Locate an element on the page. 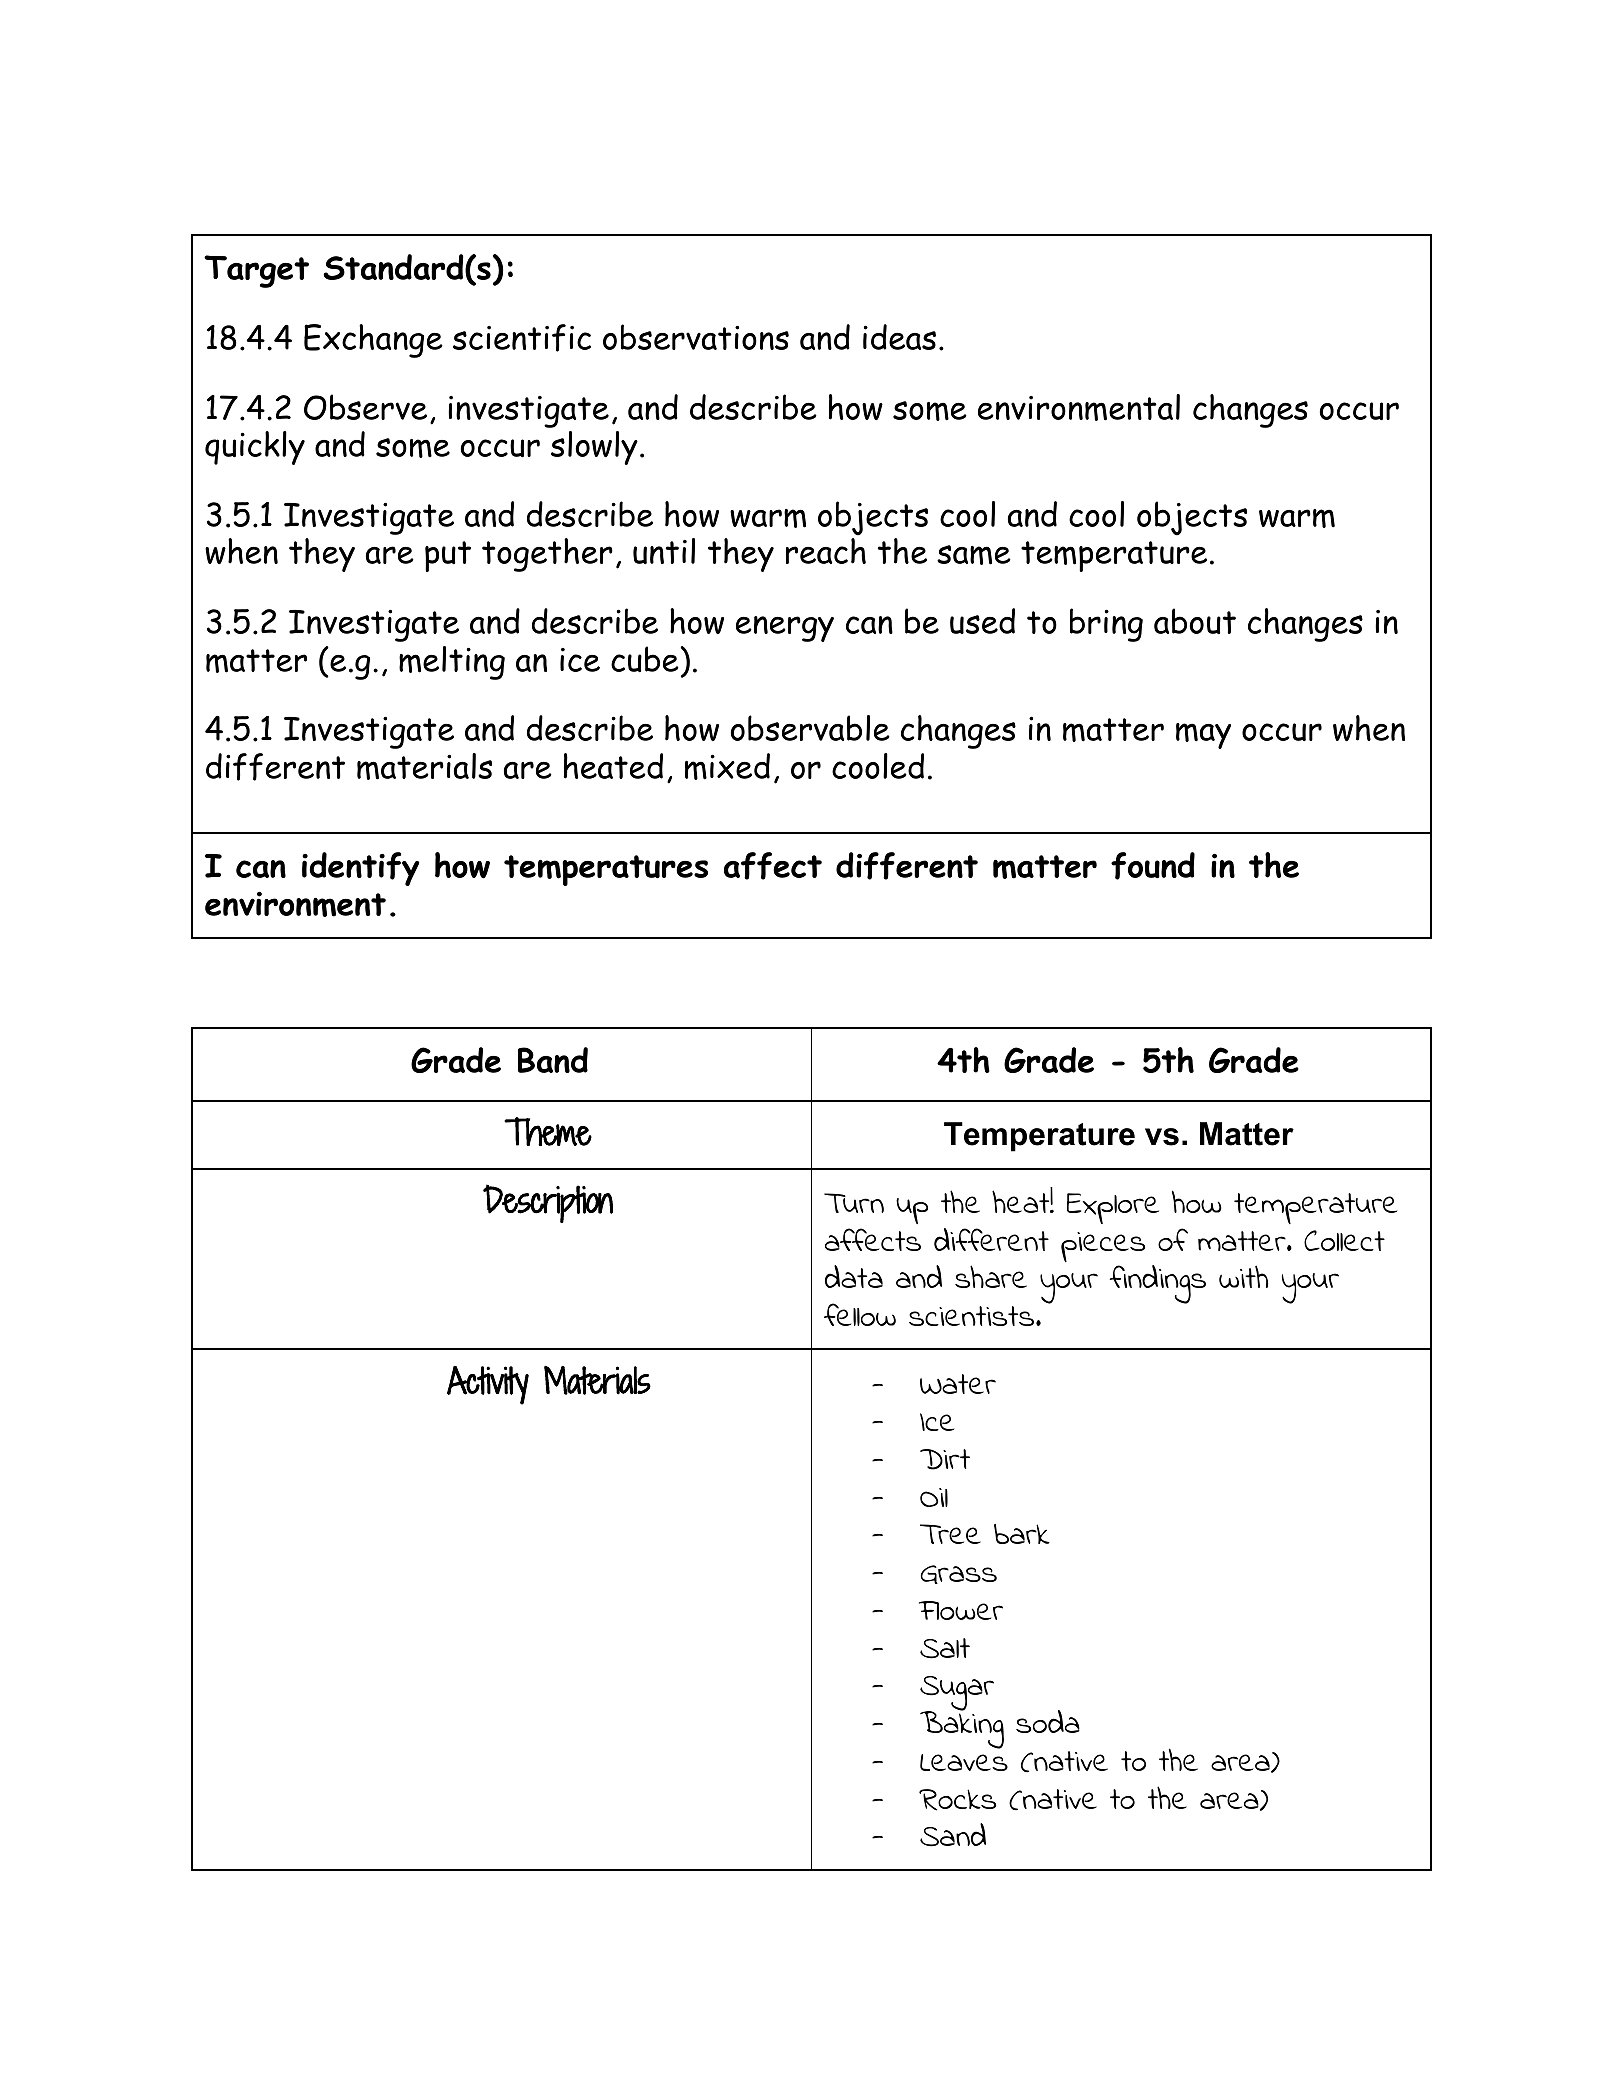 Image resolution: width=1621 pixels, height=2097 pixels. Exchange is located at coordinates (373, 341).
